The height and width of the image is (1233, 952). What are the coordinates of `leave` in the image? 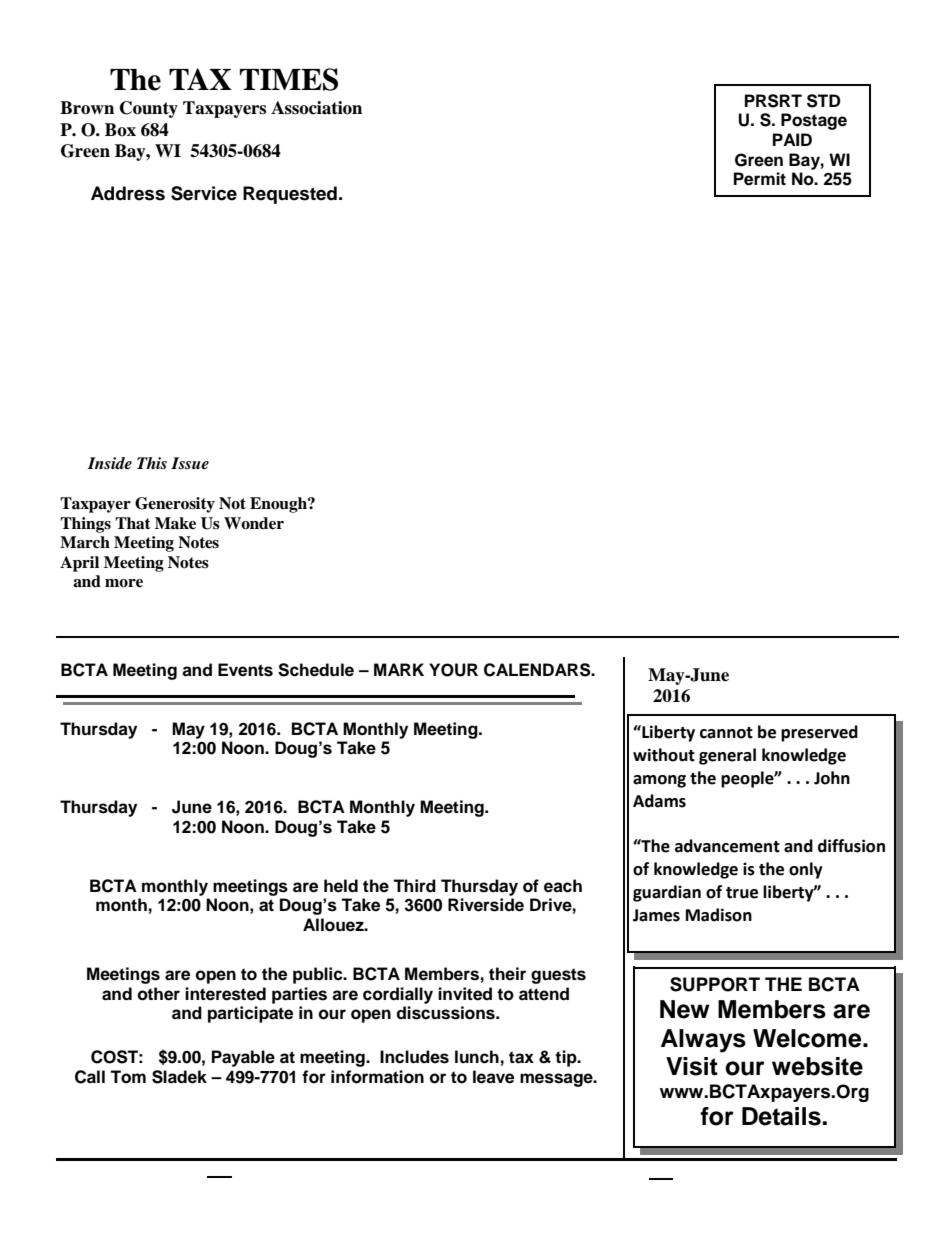 It's located at (493, 1077).
